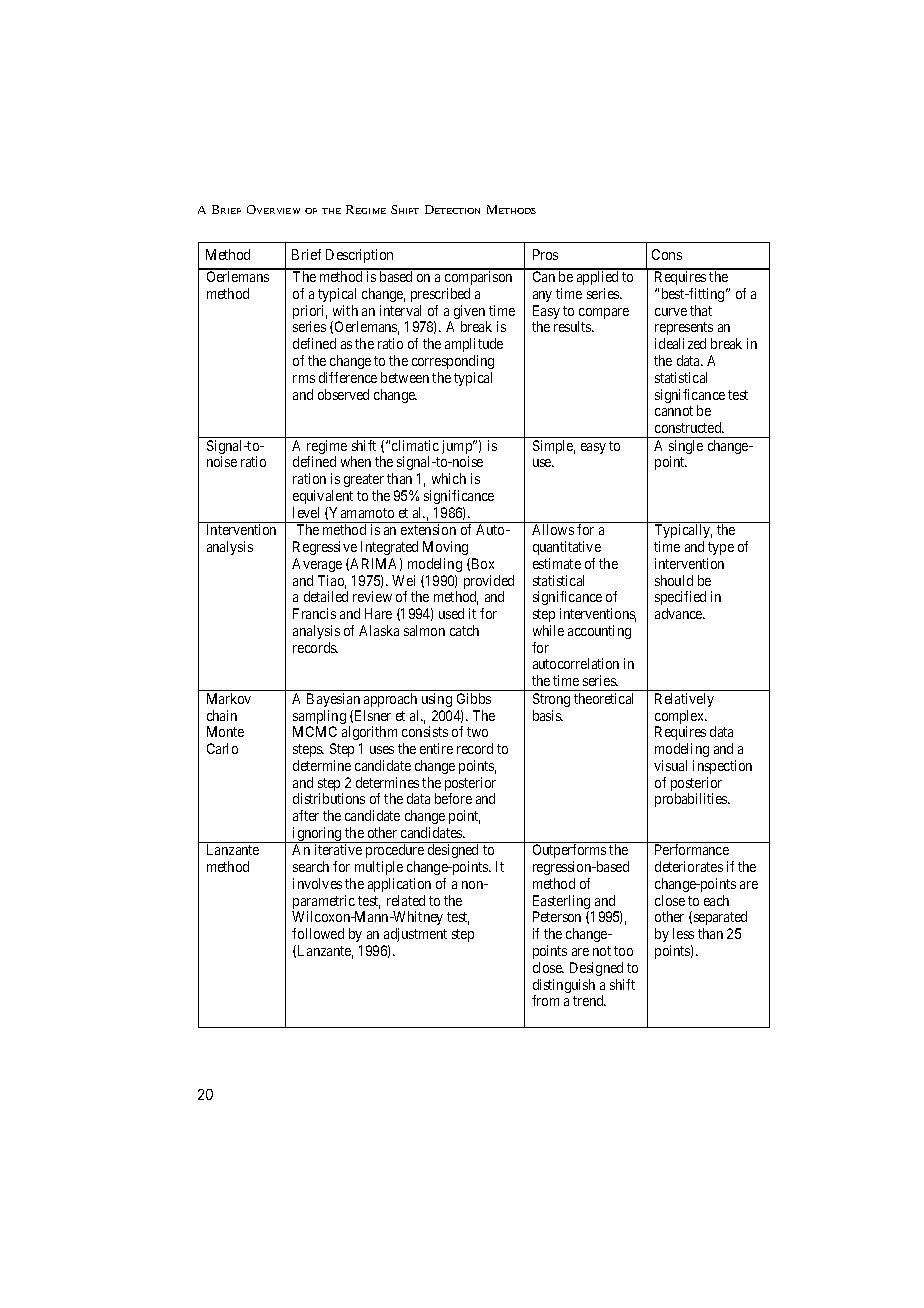 This page has height=1308, width=924. What do you see at coordinates (310, 313) in the page?
I see `priori` at bounding box center [310, 313].
